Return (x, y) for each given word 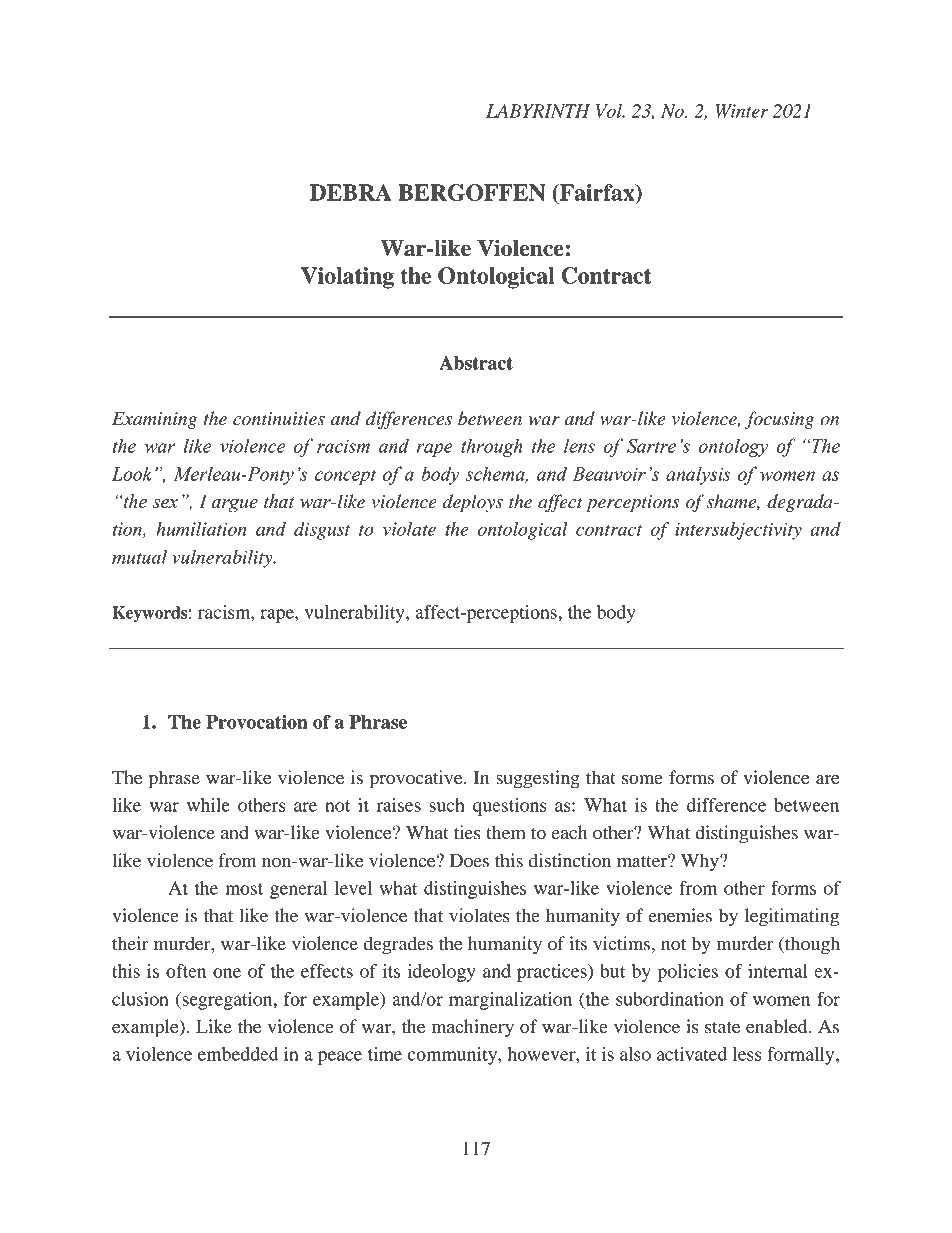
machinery (473, 1028)
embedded (238, 1054)
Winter (741, 111)
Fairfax (597, 193)
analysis (698, 475)
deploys (472, 503)
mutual (139, 557)
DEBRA (351, 192)
